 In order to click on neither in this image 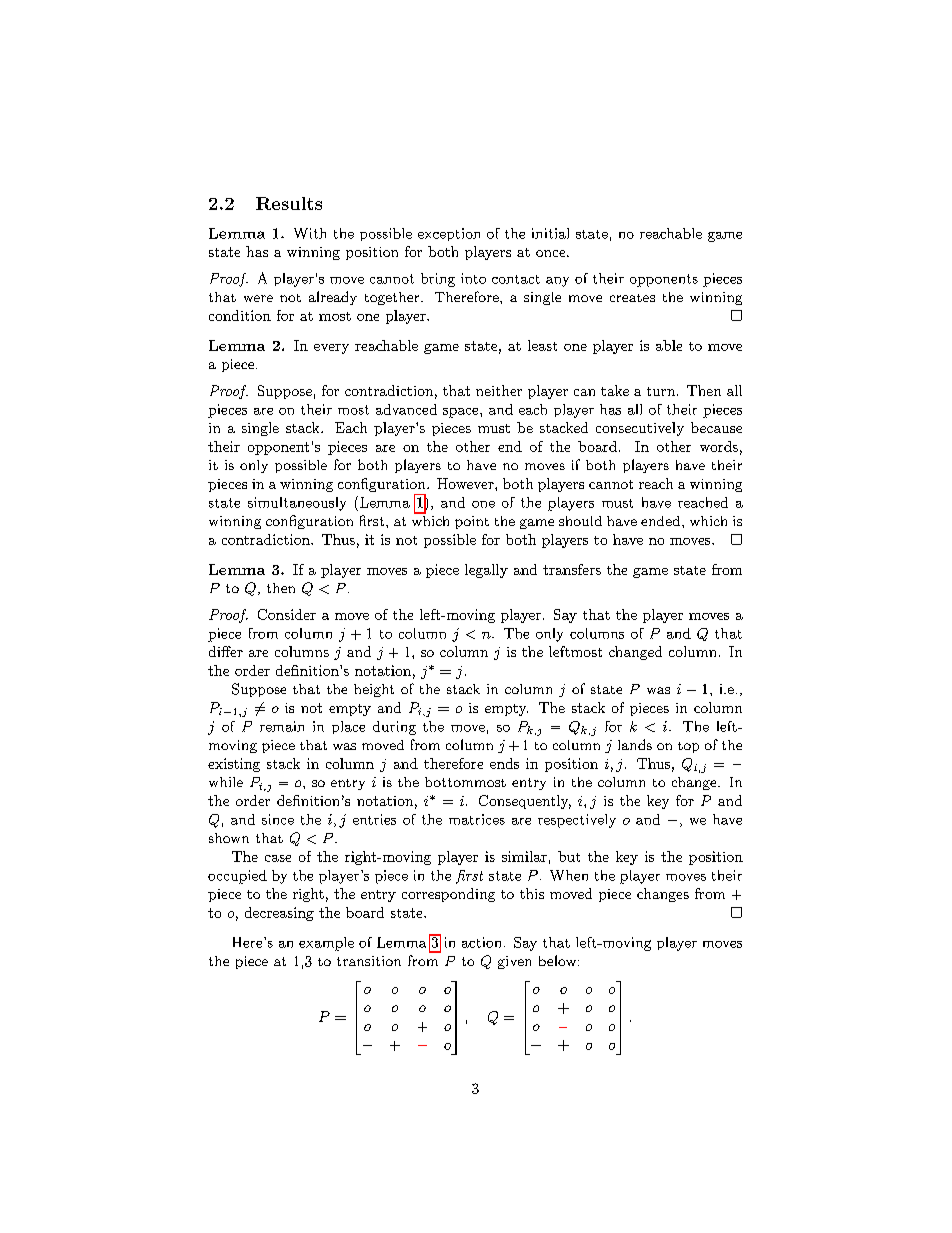, I will do `click(499, 390)`.
